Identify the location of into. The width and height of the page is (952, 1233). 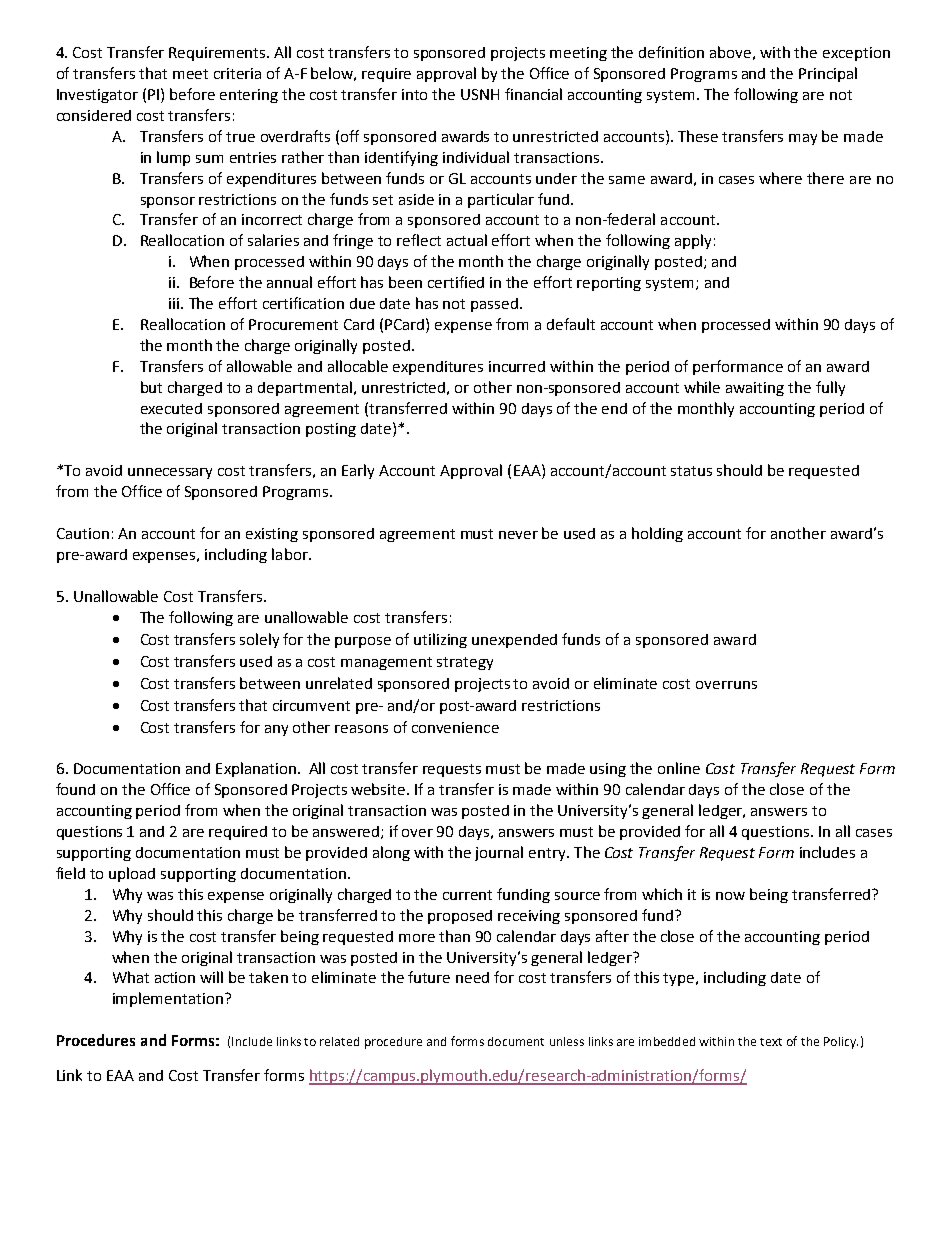
(414, 94).
